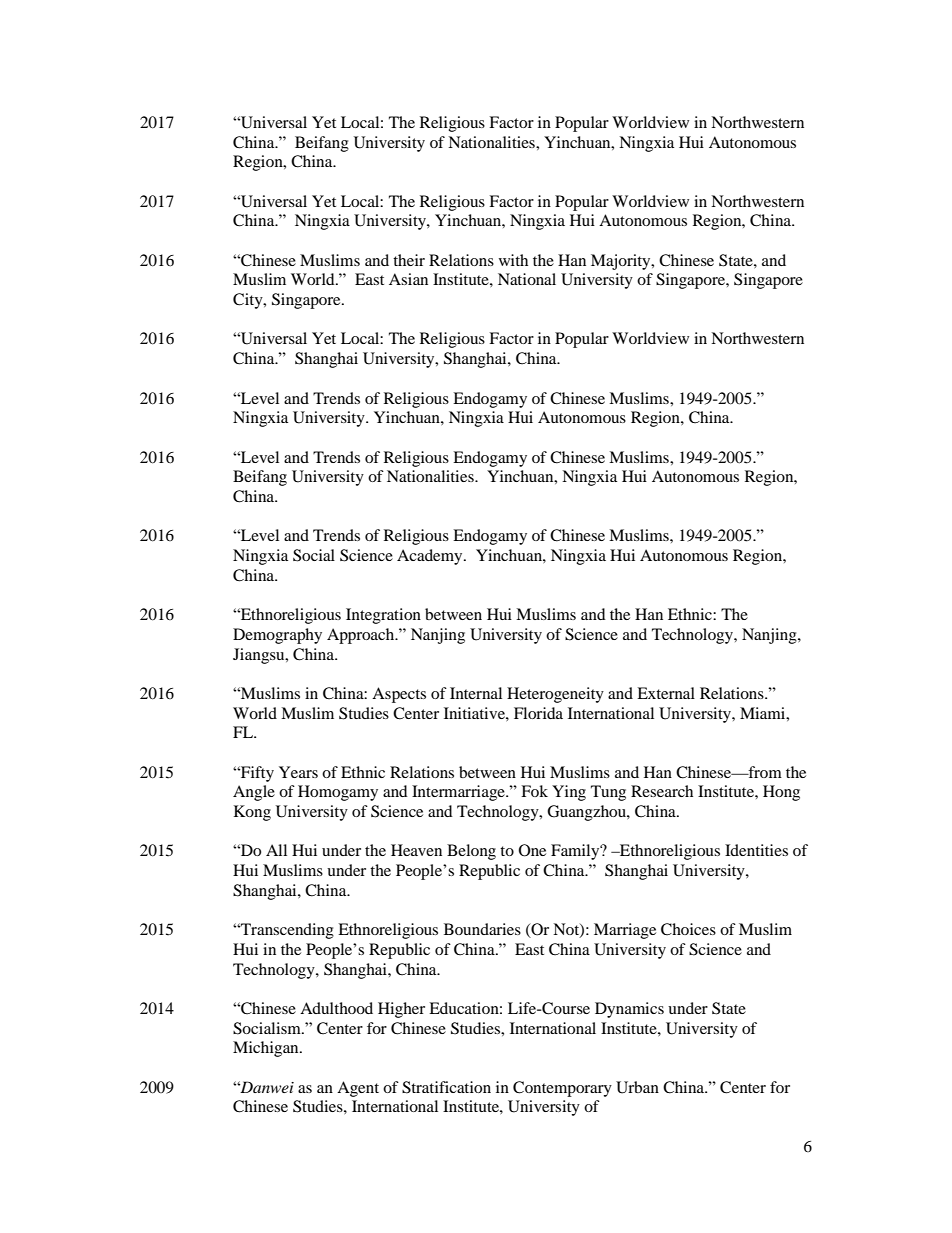 This page has width=952, height=1233. What do you see at coordinates (622, 262) in the page?
I see `Majority` at bounding box center [622, 262].
